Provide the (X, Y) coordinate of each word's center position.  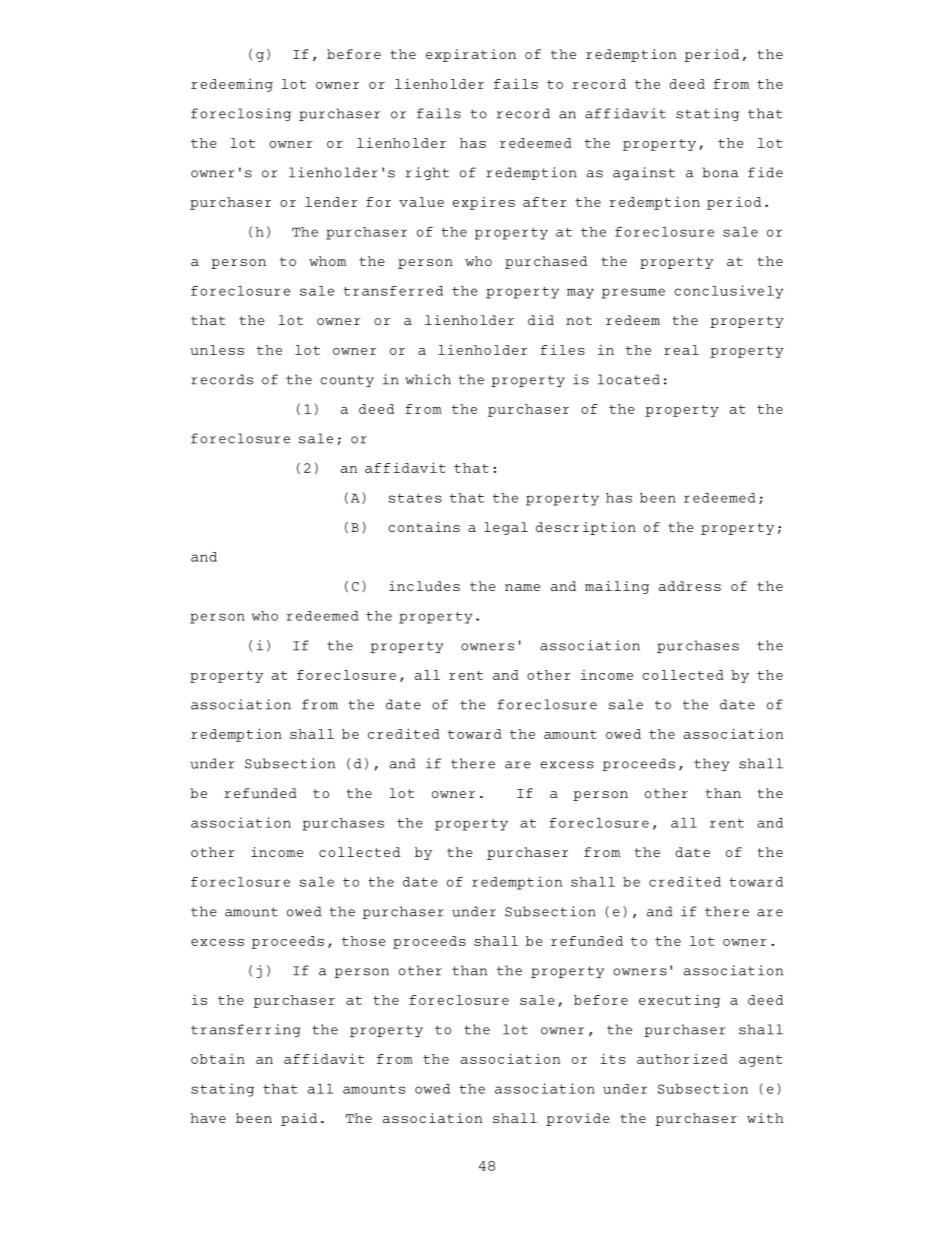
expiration (471, 55)
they (711, 764)
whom (327, 261)
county (347, 381)
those (364, 941)
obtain (218, 1059)
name (522, 587)
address (690, 586)
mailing (617, 587)
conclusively (729, 292)
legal (506, 528)
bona (721, 172)
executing (679, 1001)
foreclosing (241, 114)
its (612, 1058)
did (541, 320)
